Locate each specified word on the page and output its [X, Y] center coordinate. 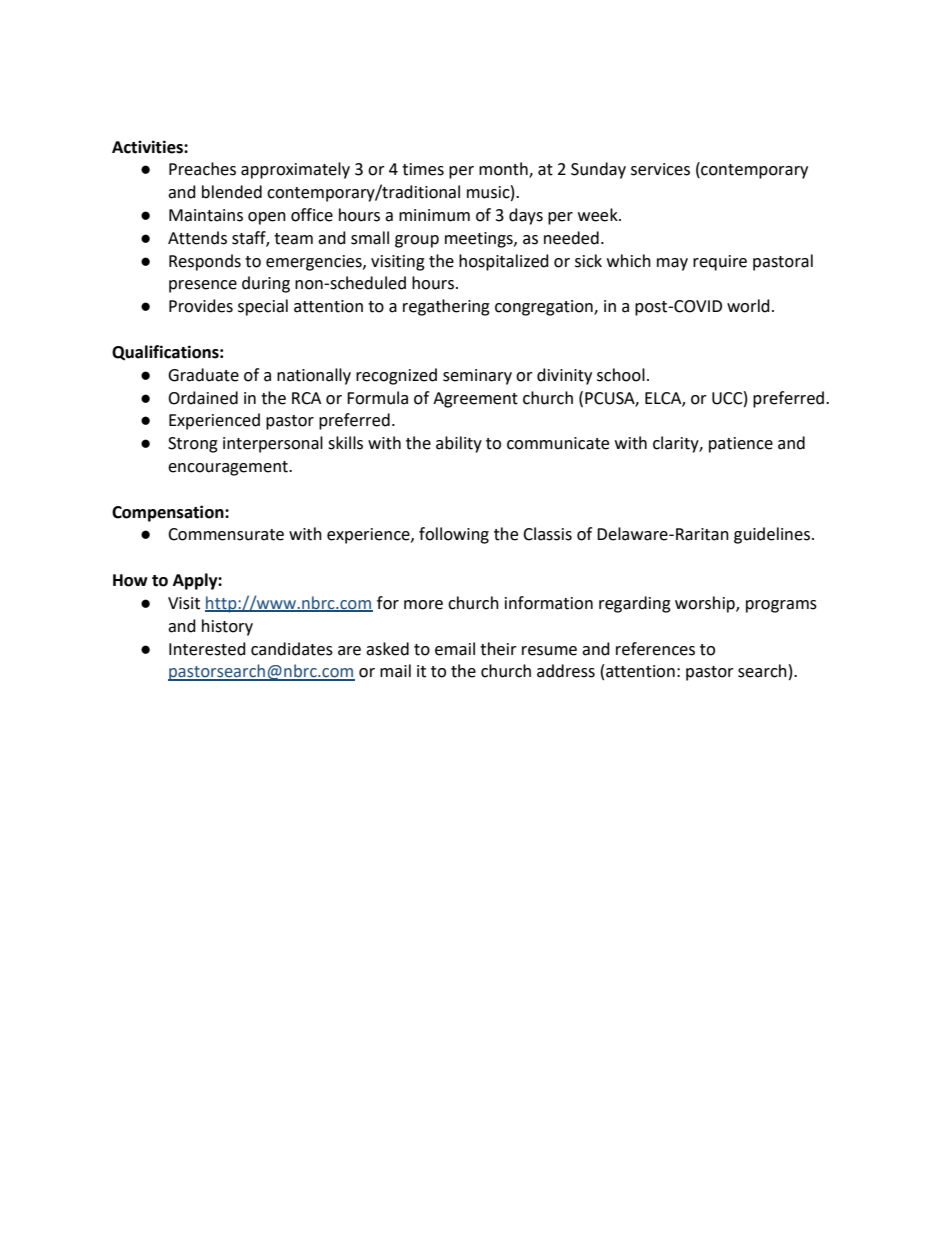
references [655, 649]
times [423, 169]
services [660, 169]
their [498, 649]
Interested [207, 649]
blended [232, 192]
